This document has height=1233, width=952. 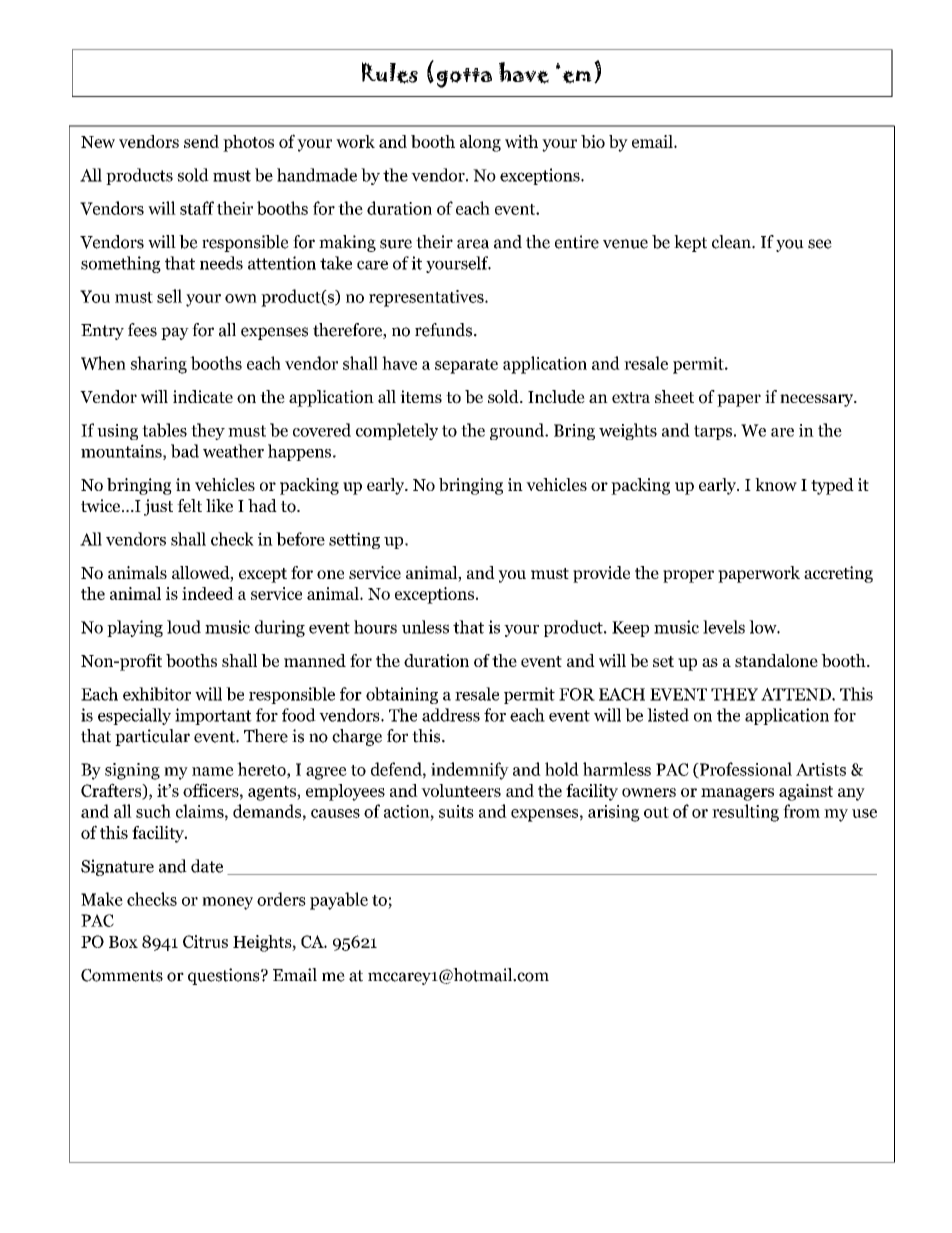 What do you see at coordinates (451, 715) in the document?
I see `address` at bounding box center [451, 715].
